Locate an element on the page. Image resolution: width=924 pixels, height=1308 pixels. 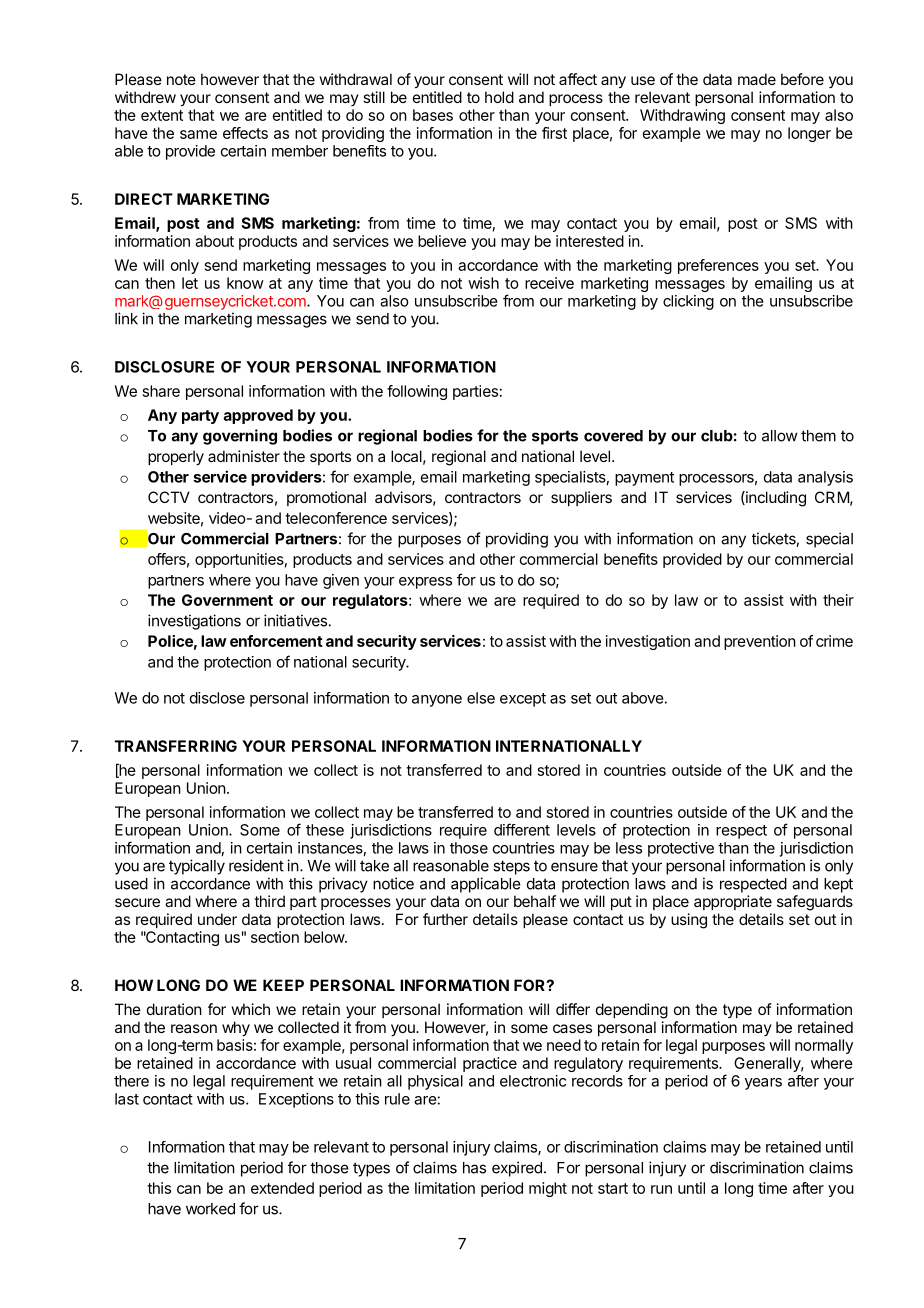
worked is located at coordinates (210, 1209).
